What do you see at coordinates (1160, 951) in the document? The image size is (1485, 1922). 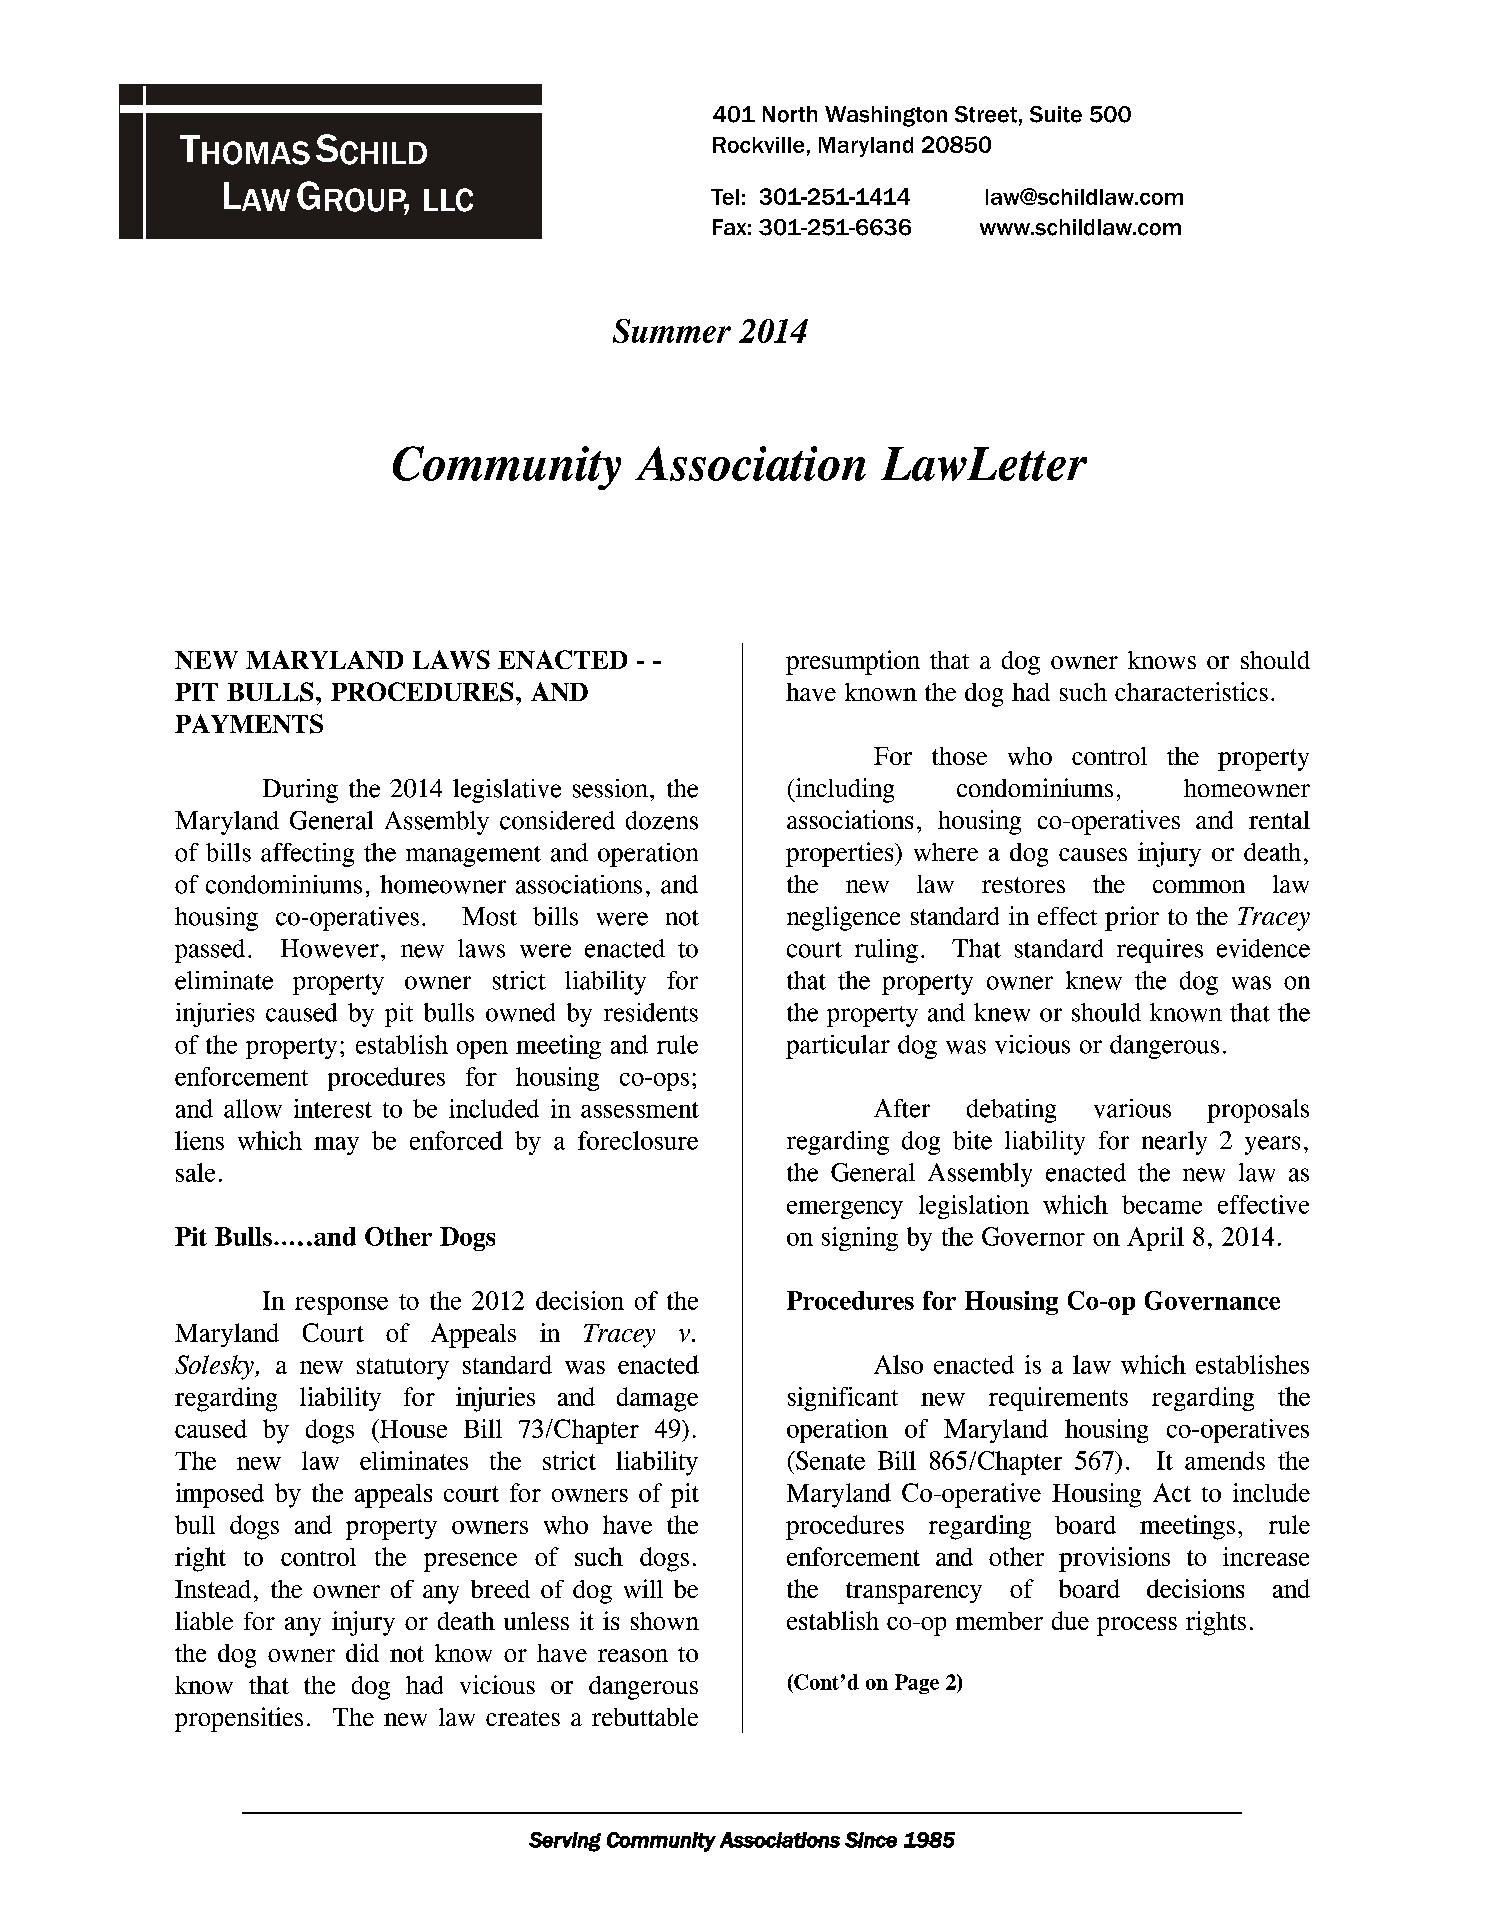 I see `requires` at bounding box center [1160, 951].
